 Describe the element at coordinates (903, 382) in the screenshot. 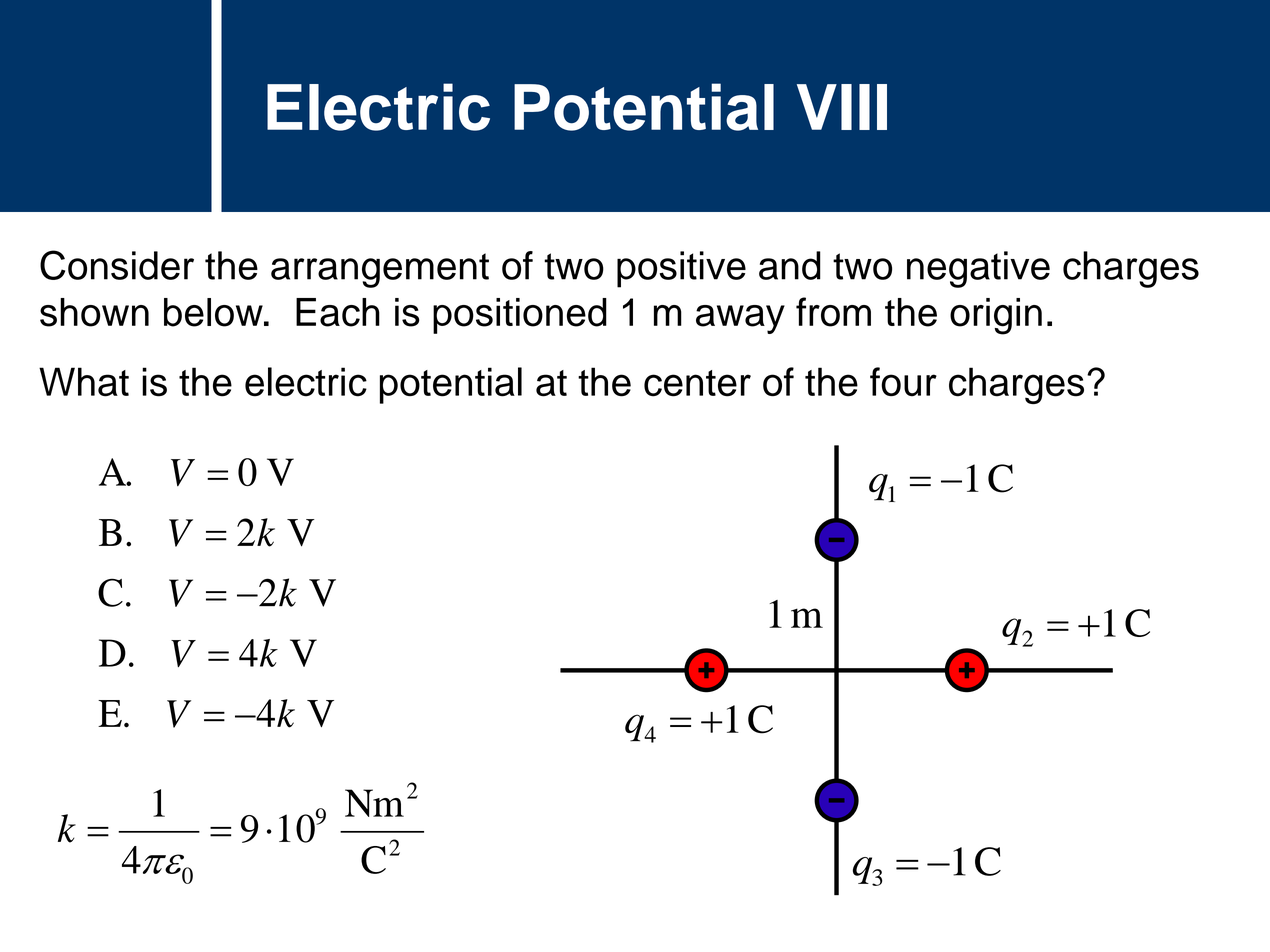

I see `four` at that location.
